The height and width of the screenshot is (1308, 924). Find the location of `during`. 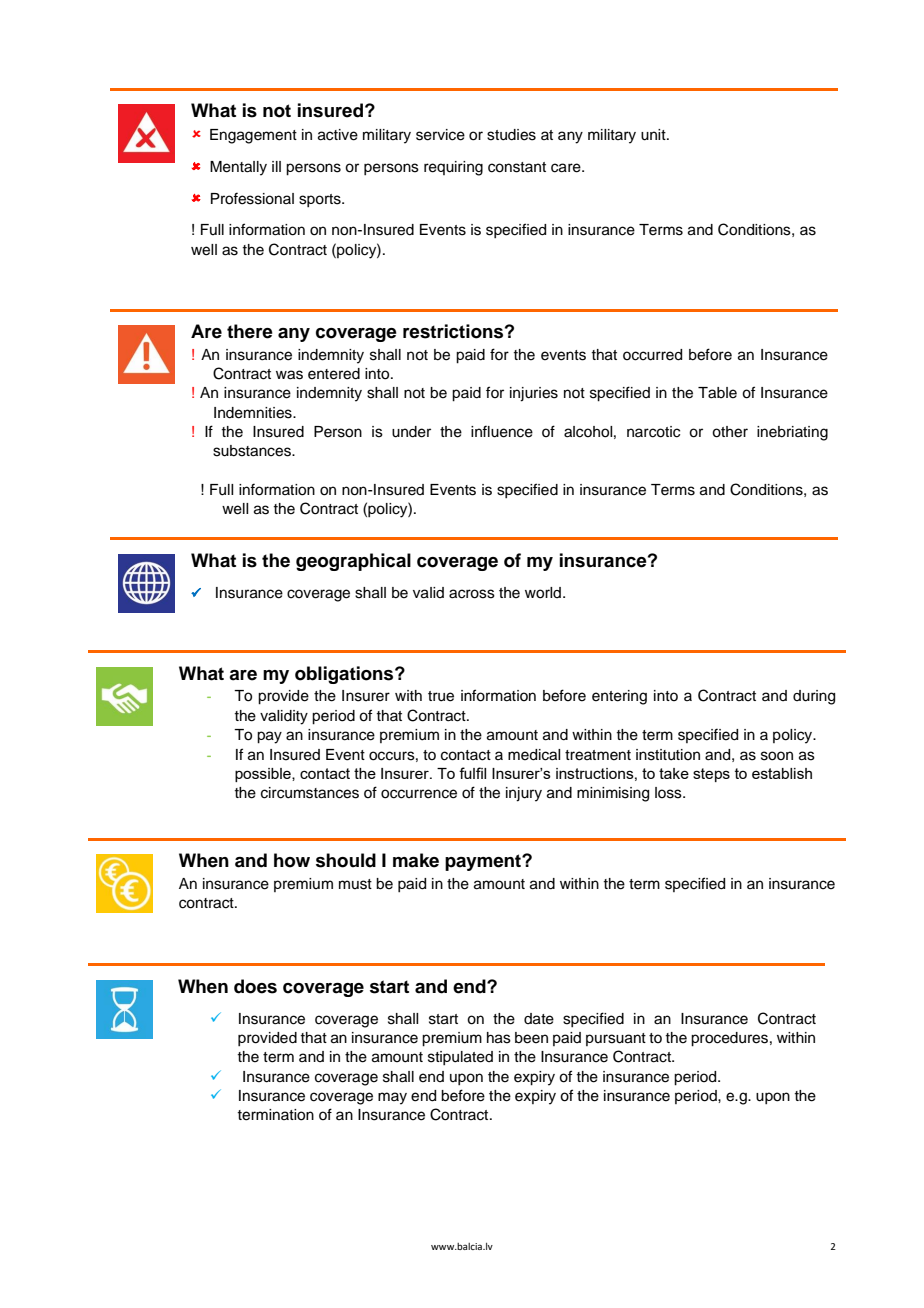

during is located at coordinates (814, 697).
